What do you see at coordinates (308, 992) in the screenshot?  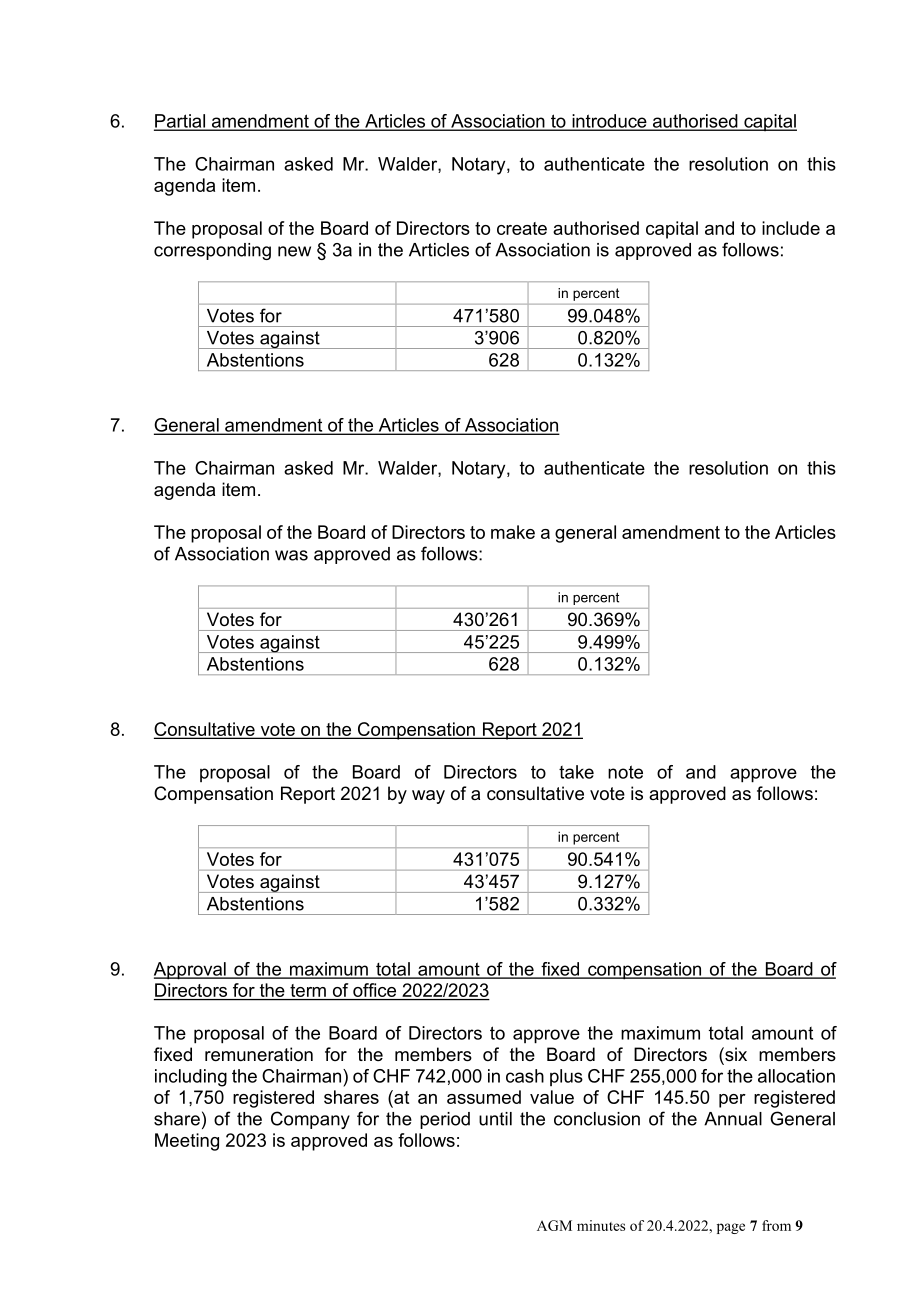 I see `term` at bounding box center [308, 992].
